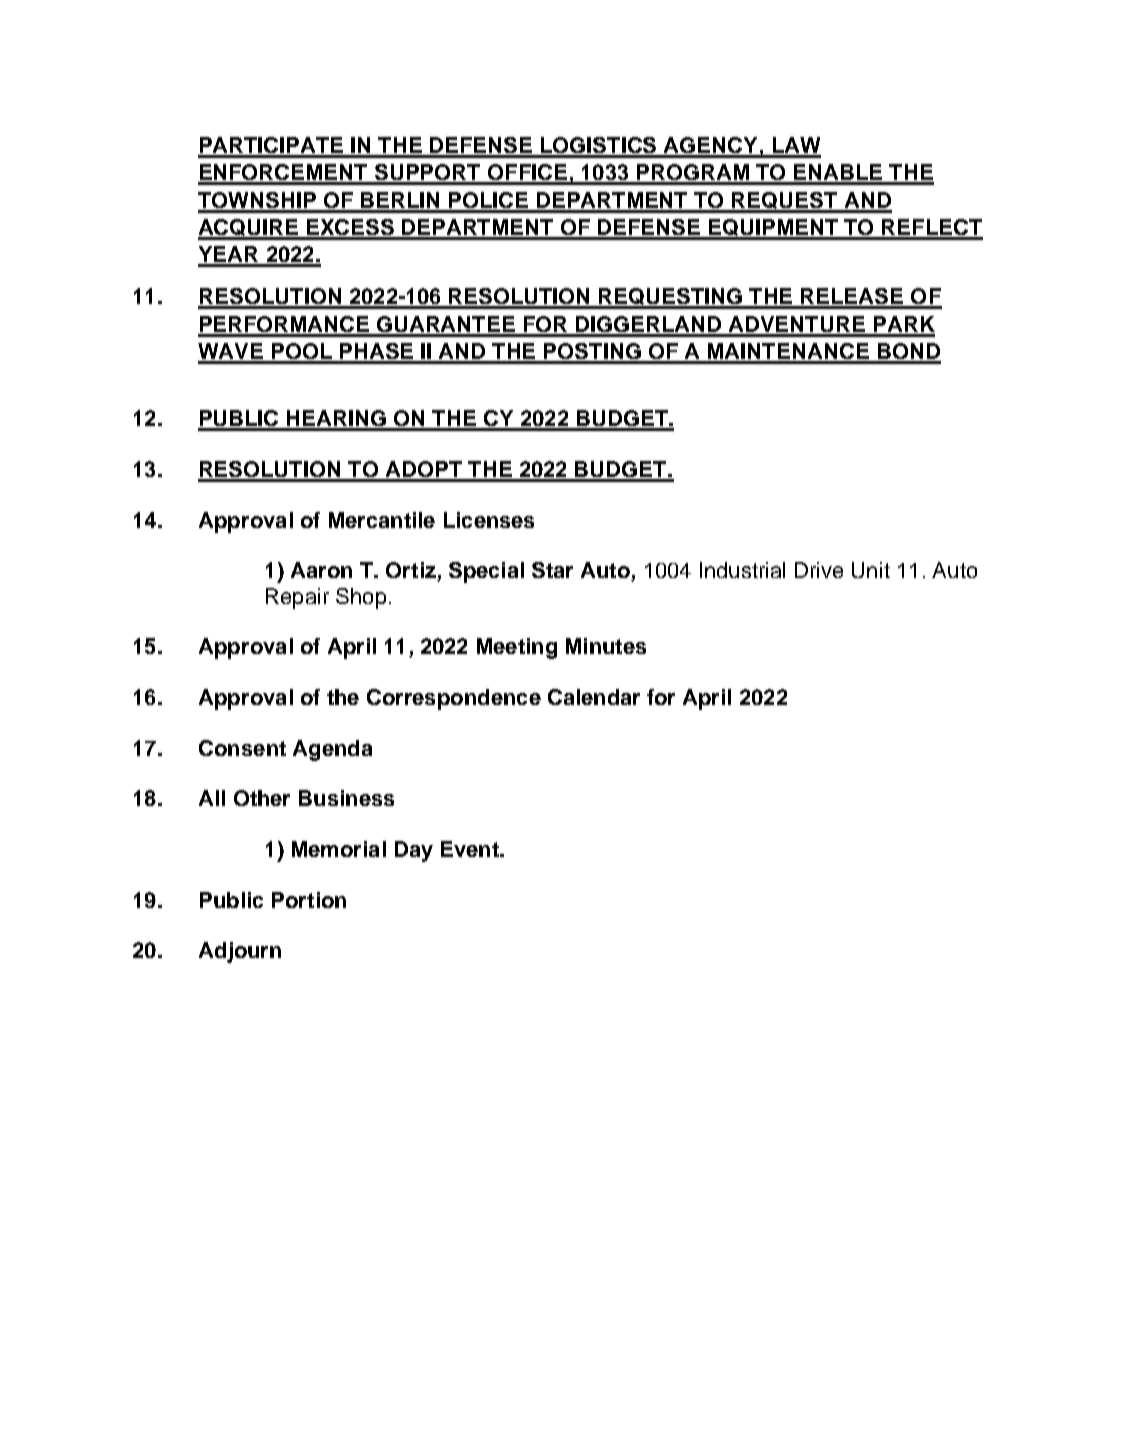 The width and height of the screenshot is (1123, 1454). Describe the element at coordinates (471, 849) in the screenshot. I see `Event` at that location.
